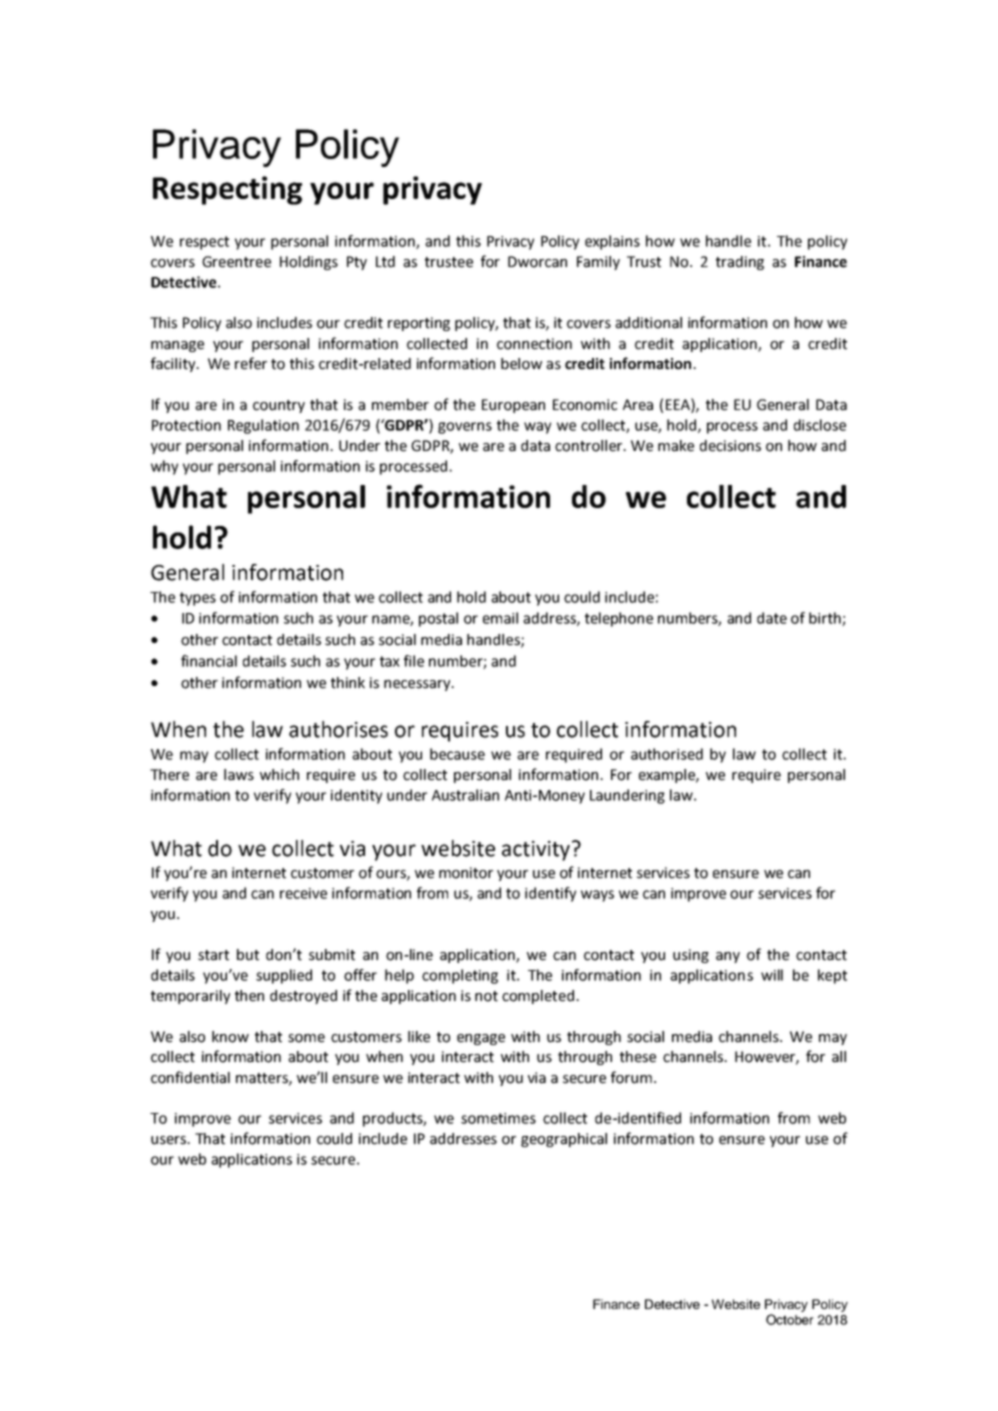 This image has width=998, height=1411. I want to click on Australian, so click(465, 795).
